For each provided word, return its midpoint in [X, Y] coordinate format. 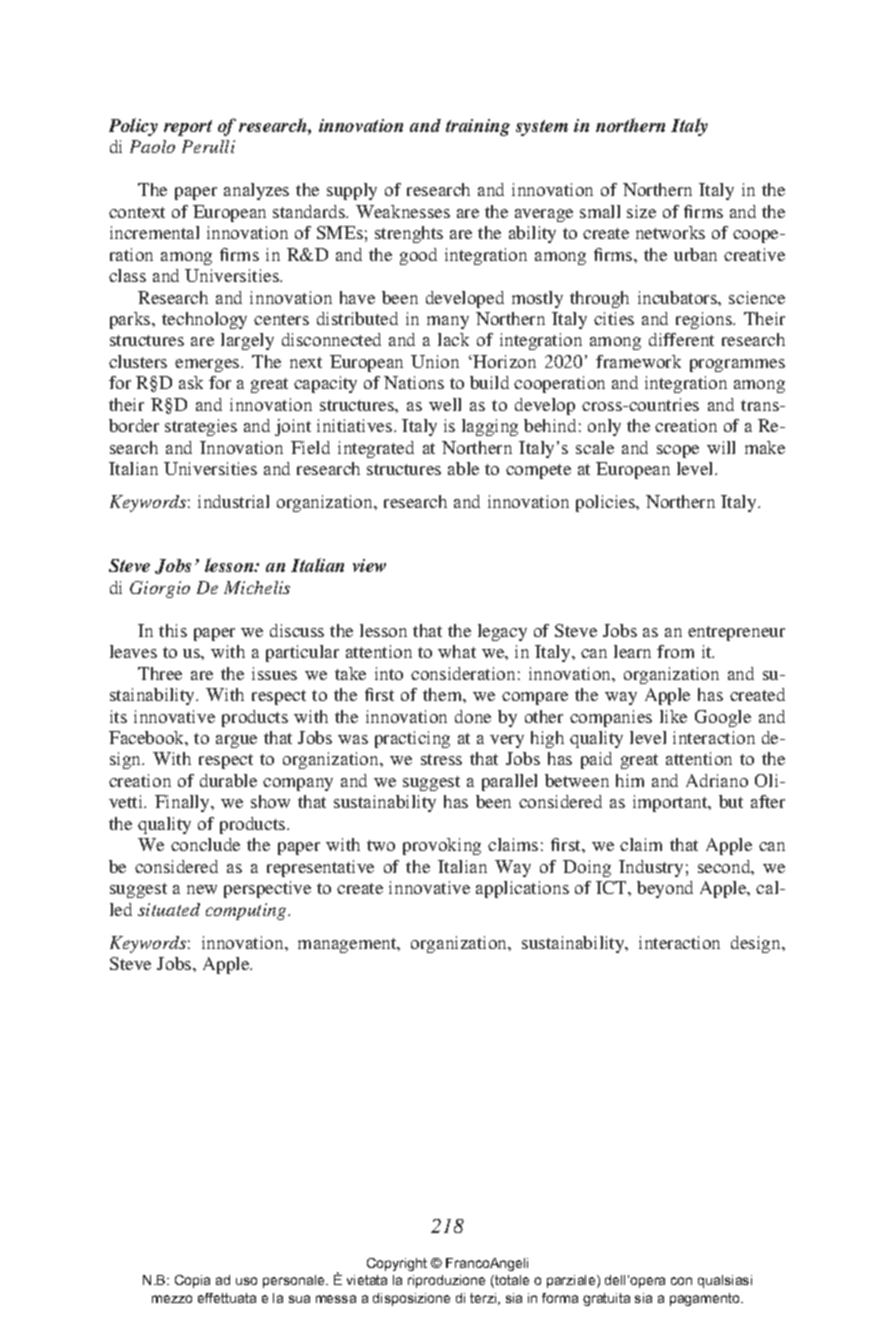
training [478, 127]
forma [560, 1298]
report [188, 128]
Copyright [397, 1264]
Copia [192, 1281]
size [641, 211]
